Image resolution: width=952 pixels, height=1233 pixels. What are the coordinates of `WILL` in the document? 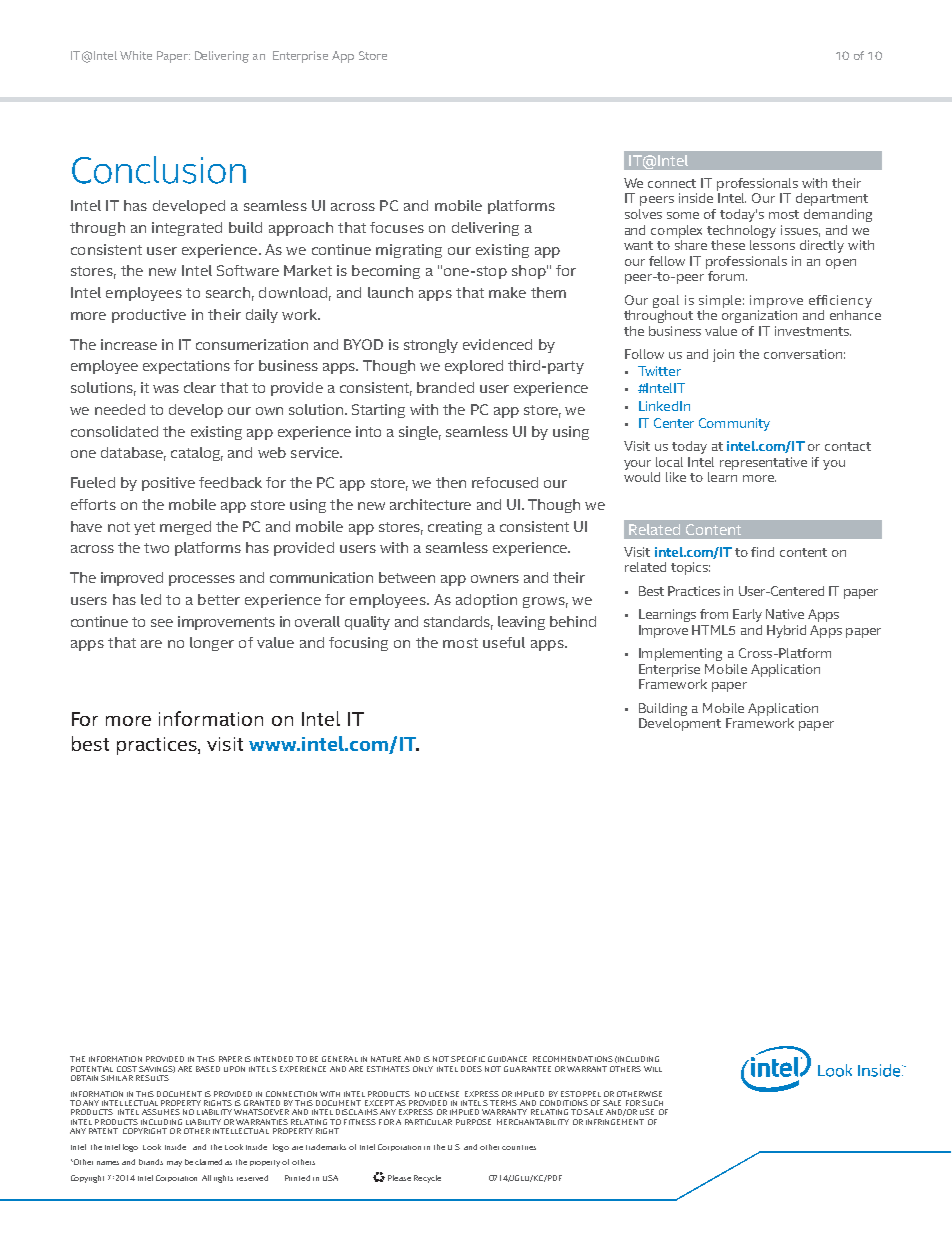 It's located at (653, 1069).
